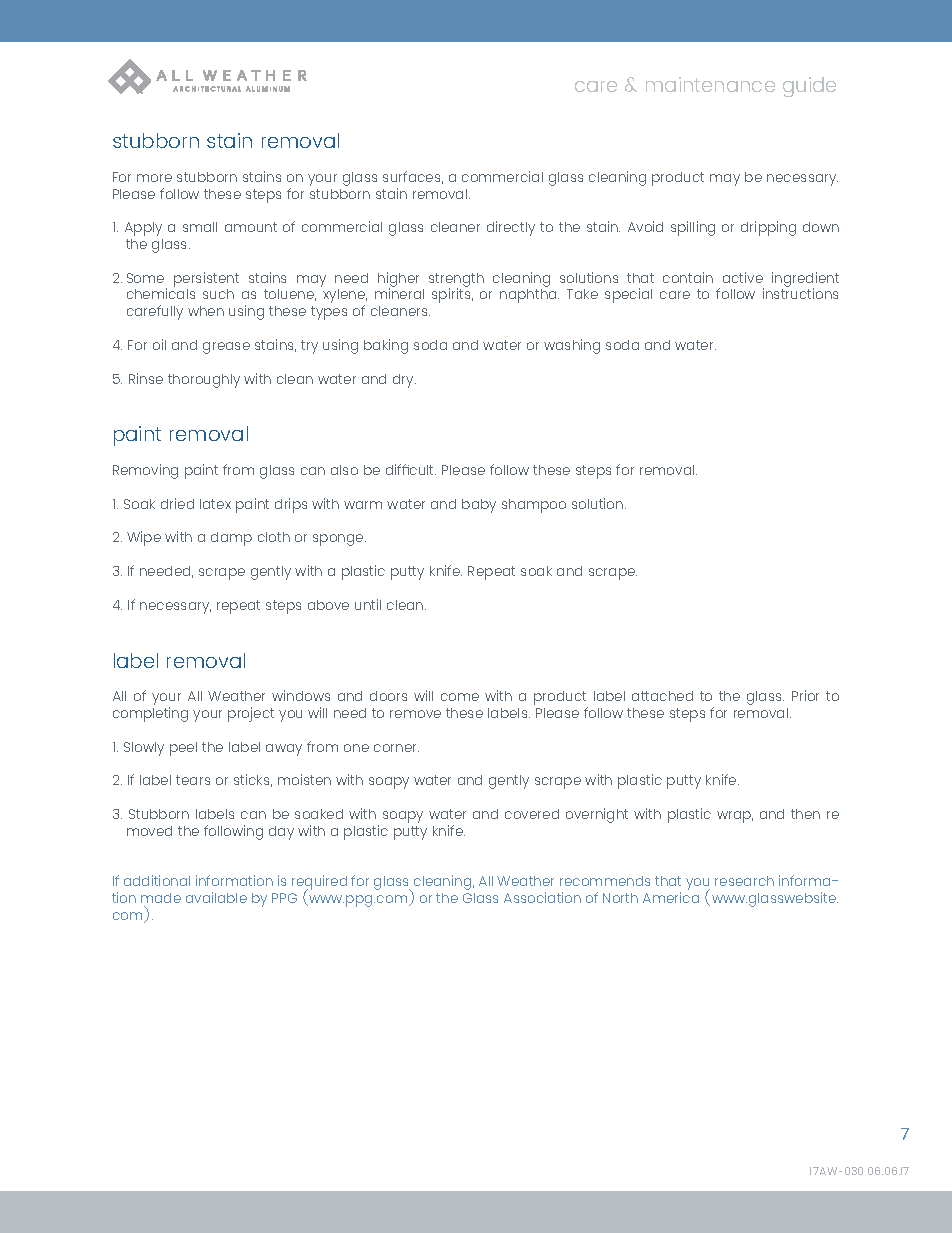  What do you see at coordinates (511, 228) in the page?
I see `directly` at bounding box center [511, 228].
